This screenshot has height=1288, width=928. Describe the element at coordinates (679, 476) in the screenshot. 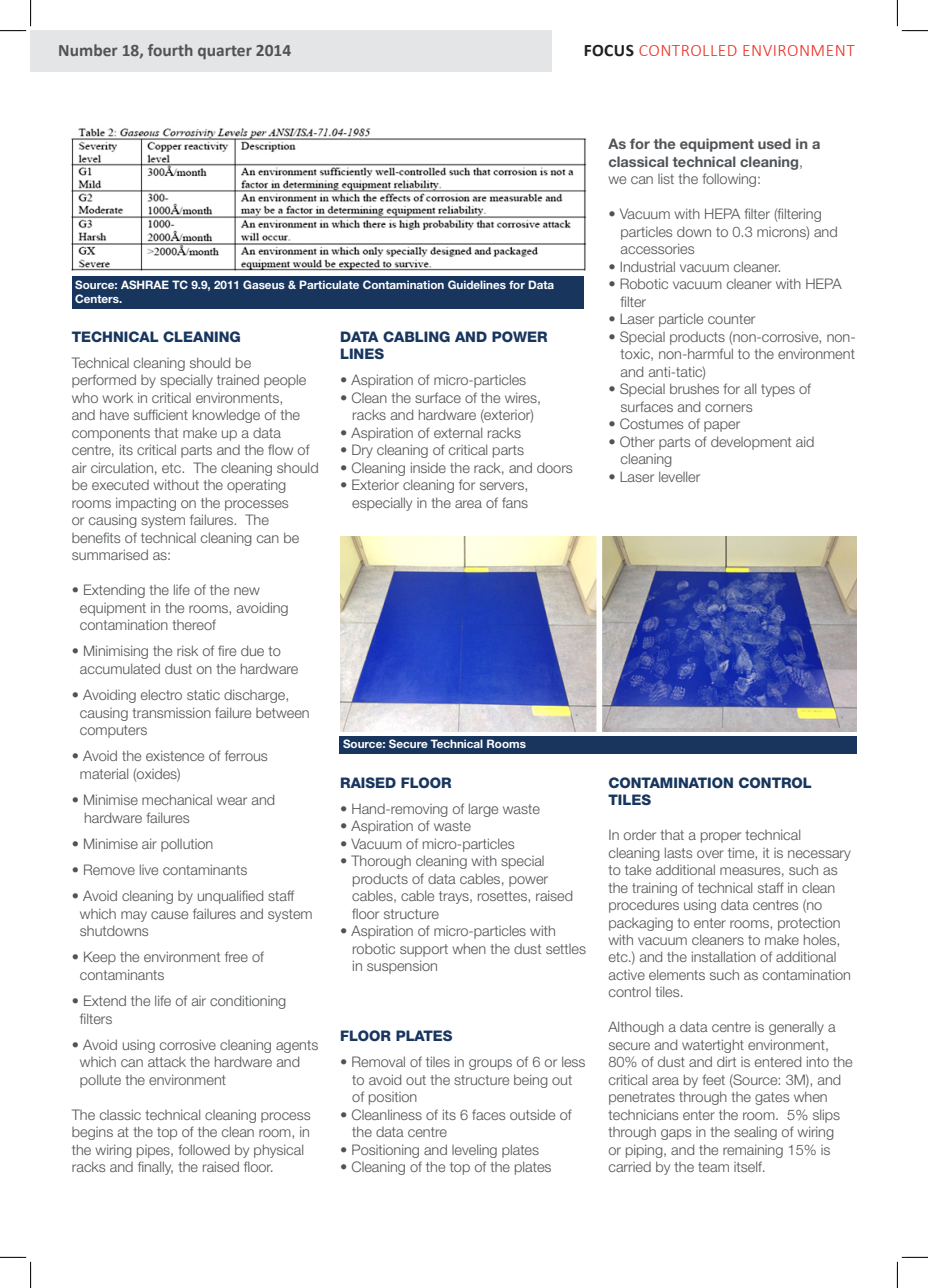

I see `leveller` at that location.
